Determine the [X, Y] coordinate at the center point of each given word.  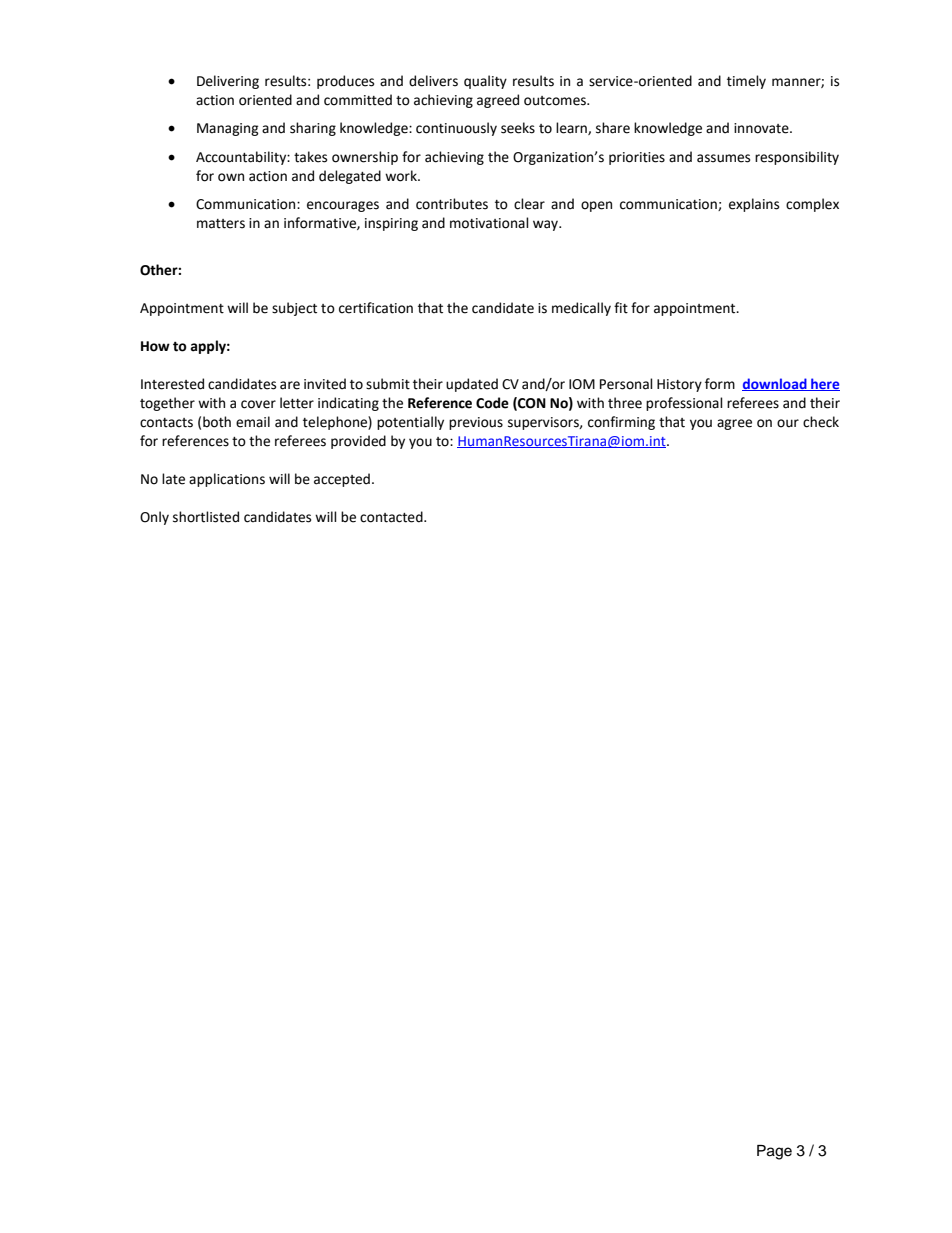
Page [774, 1152]
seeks [518, 128]
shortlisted [206, 517]
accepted [342, 480]
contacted [392, 517]
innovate [762, 128]
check [821, 422]
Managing [228, 129]
